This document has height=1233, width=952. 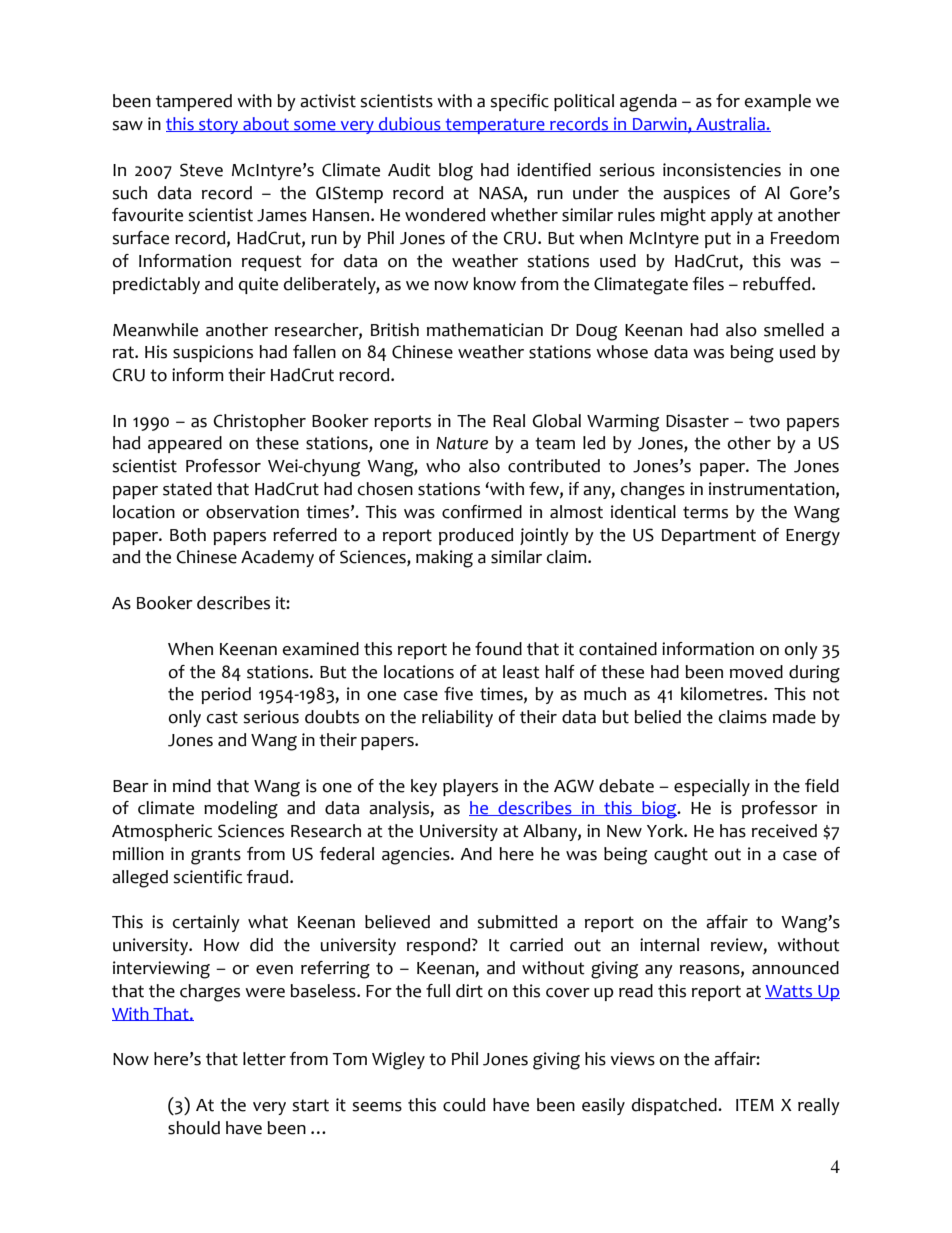 What do you see at coordinates (495, 126) in the document?
I see `temperature` at bounding box center [495, 126].
